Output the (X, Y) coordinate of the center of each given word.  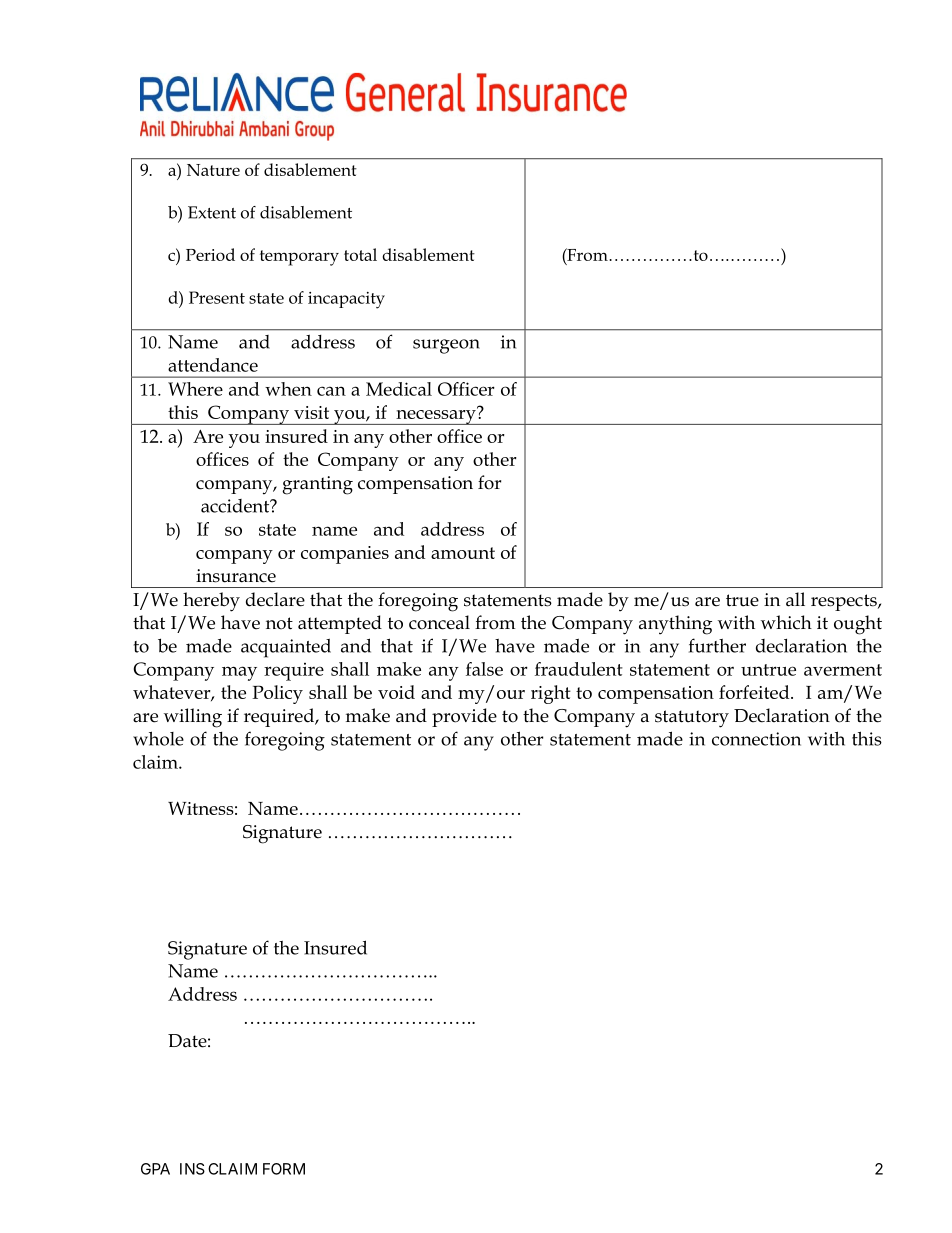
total (360, 254)
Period (210, 254)
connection (756, 739)
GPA (155, 1169)
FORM (284, 1169)
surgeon (446, 346)
